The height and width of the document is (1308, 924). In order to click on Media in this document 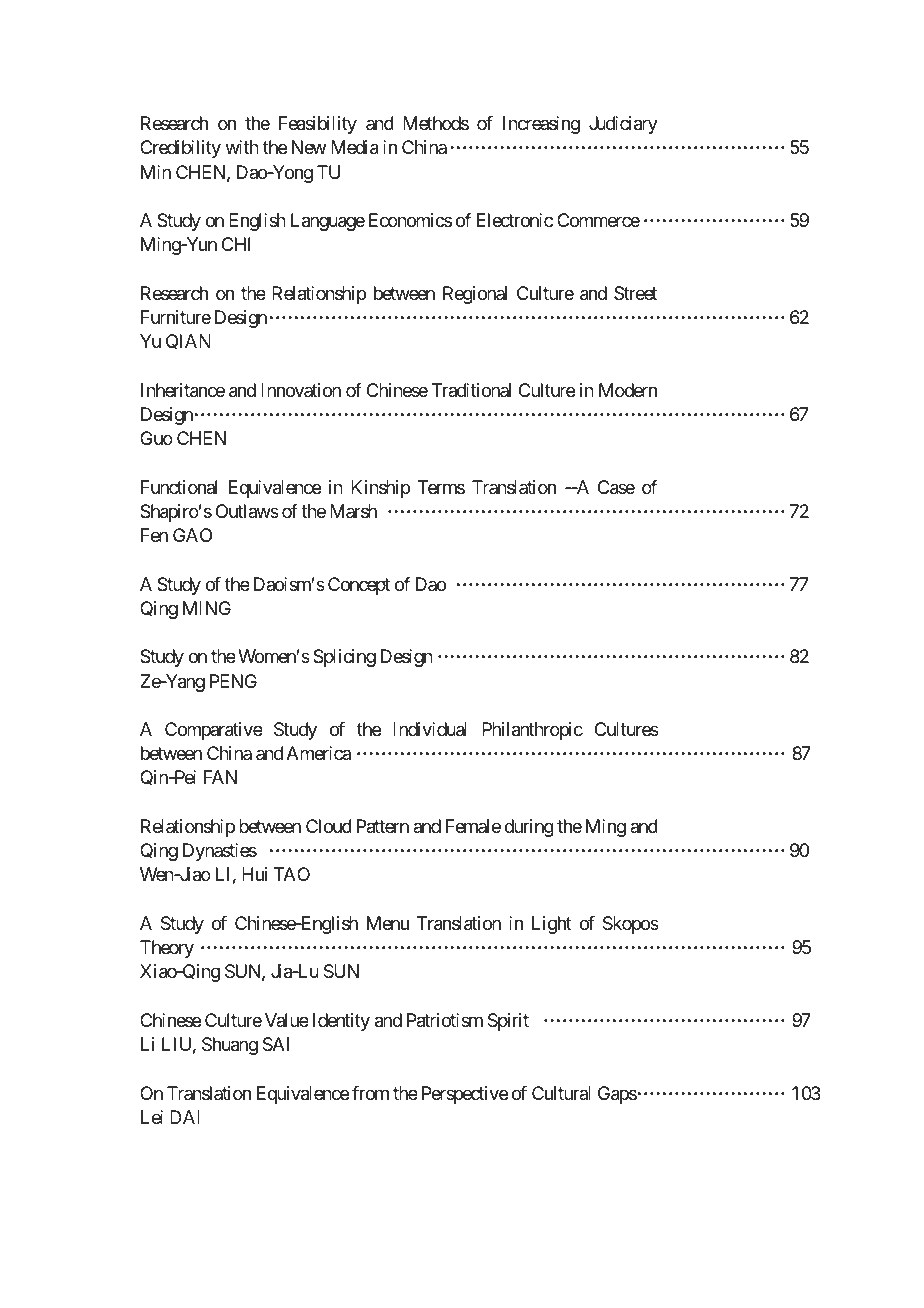, I will do `click(355, 147)`.
